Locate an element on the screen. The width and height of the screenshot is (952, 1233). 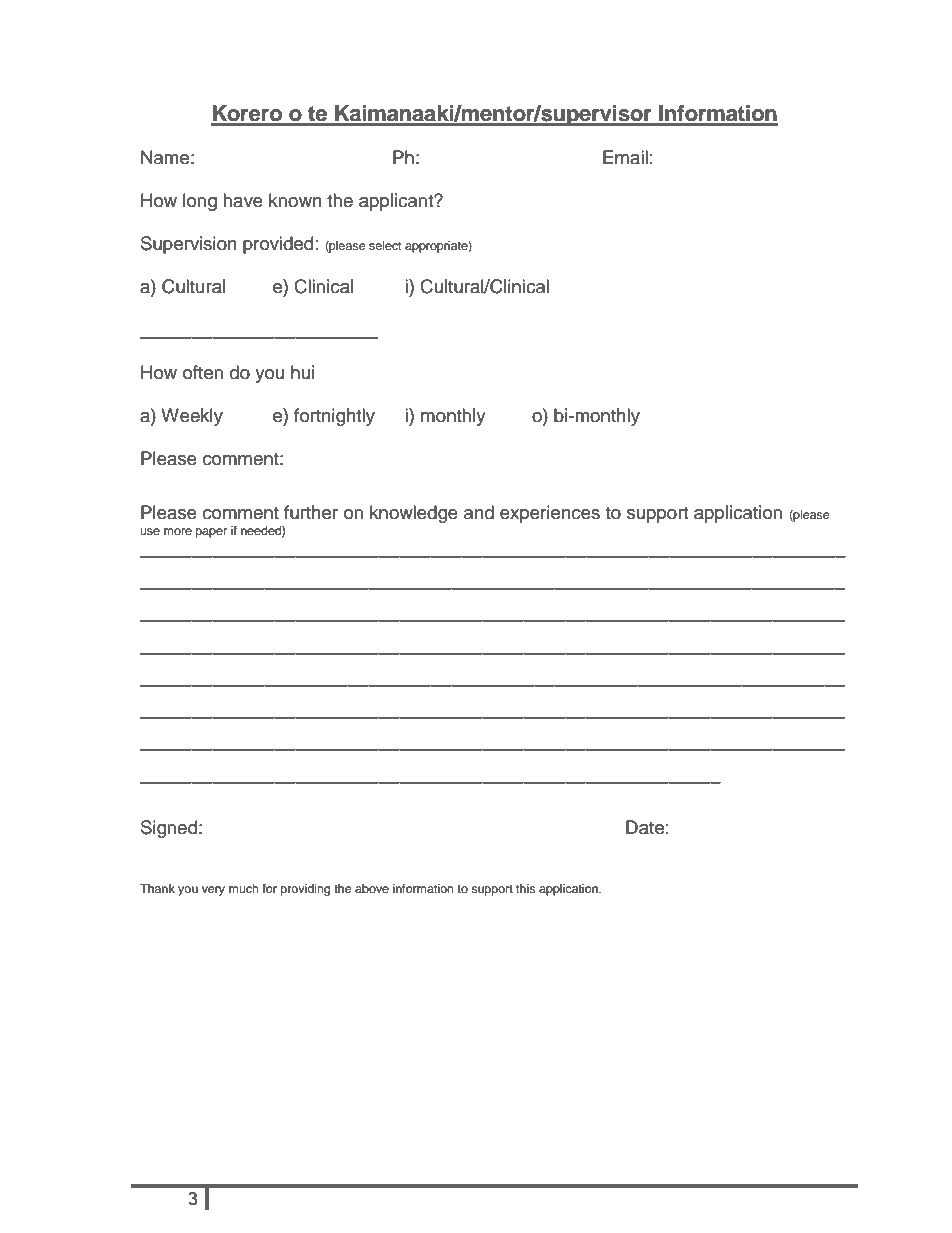
Email is located at coordinates (625, 157).
